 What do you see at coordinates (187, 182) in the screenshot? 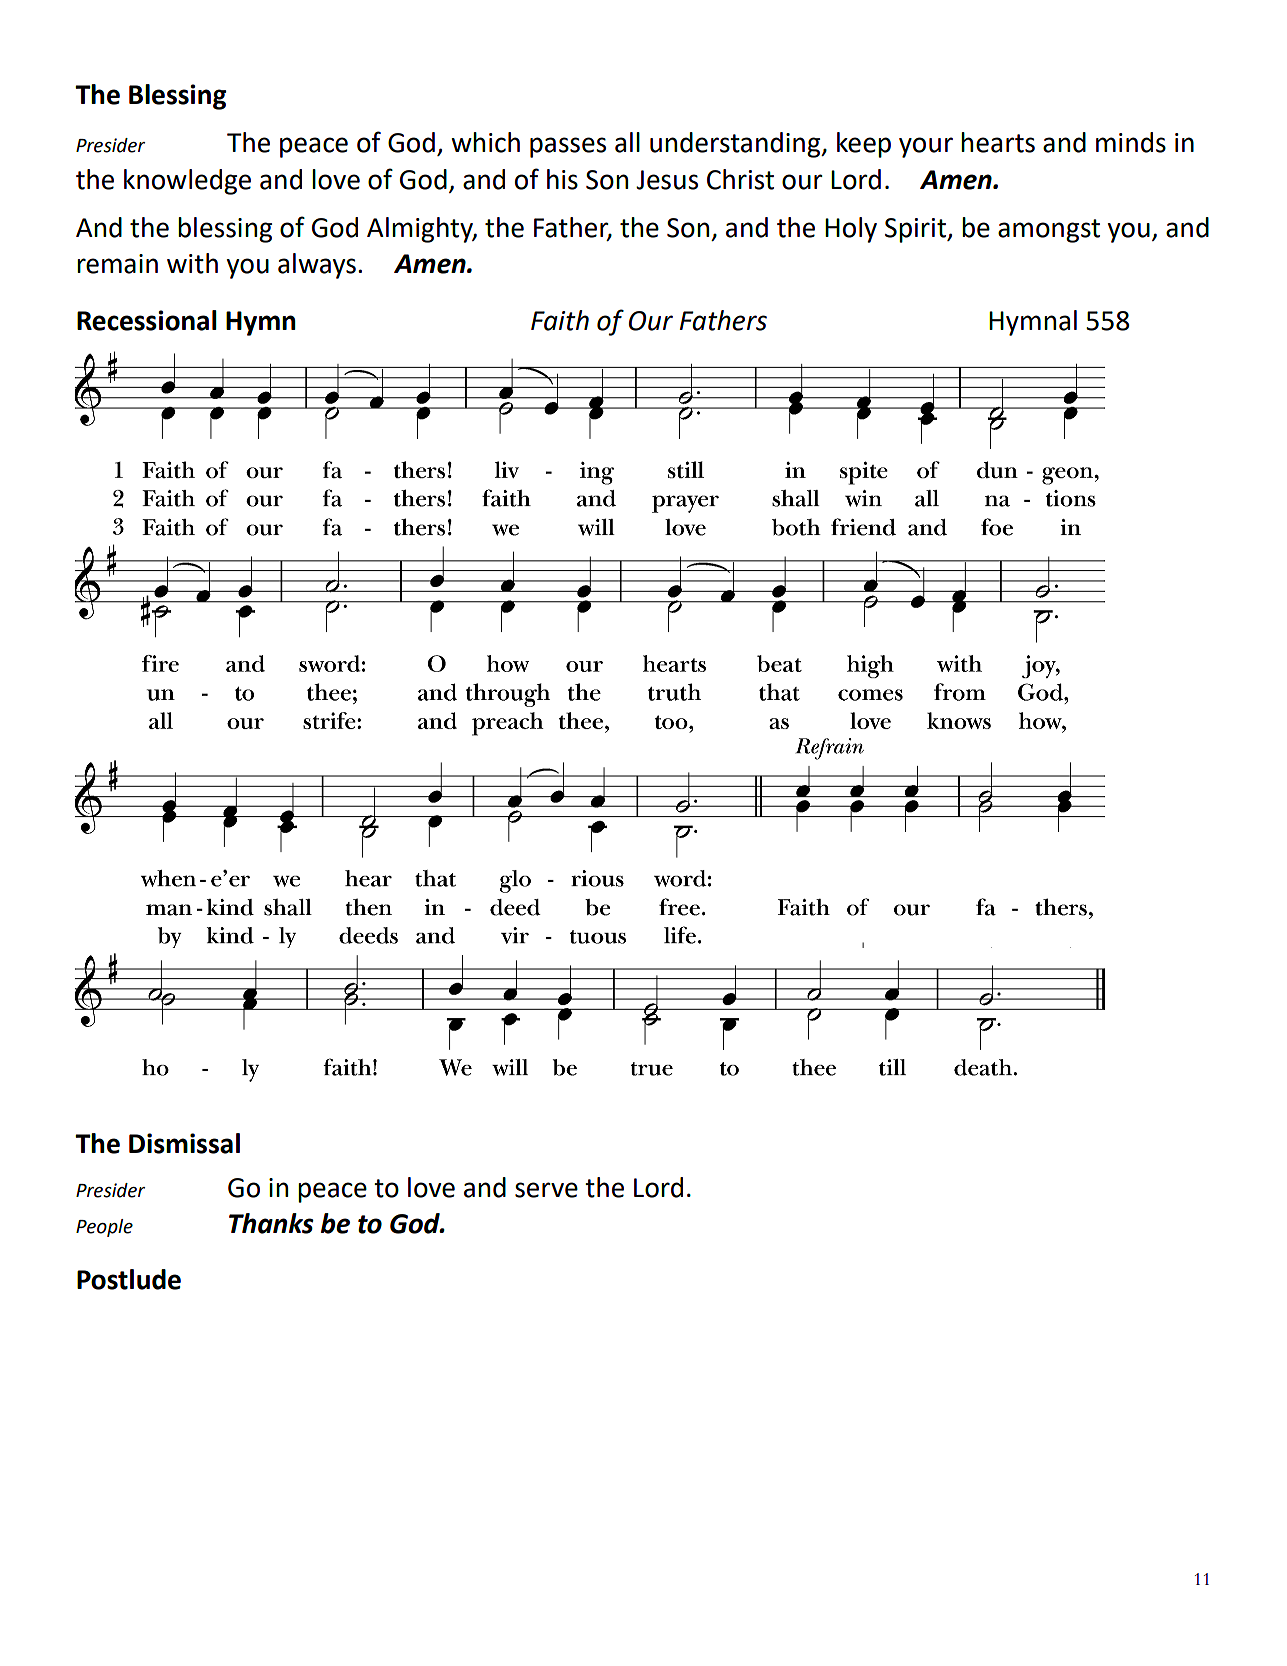
I see `knowledge` at bounding box center [187, 182].
